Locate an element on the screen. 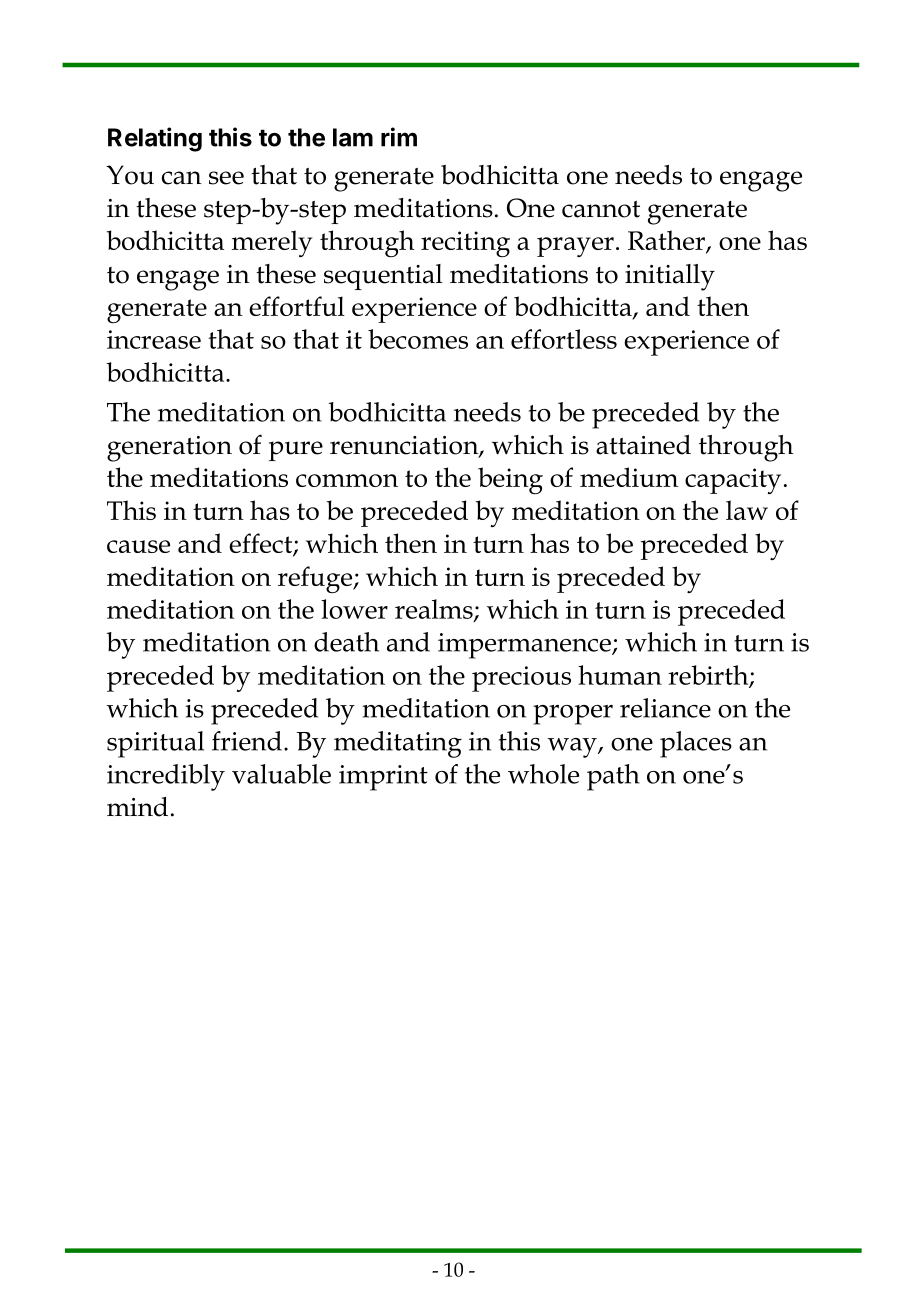 The height and width of the screenshot is (1313, 924). merely is located at coordinates (272, 243).
